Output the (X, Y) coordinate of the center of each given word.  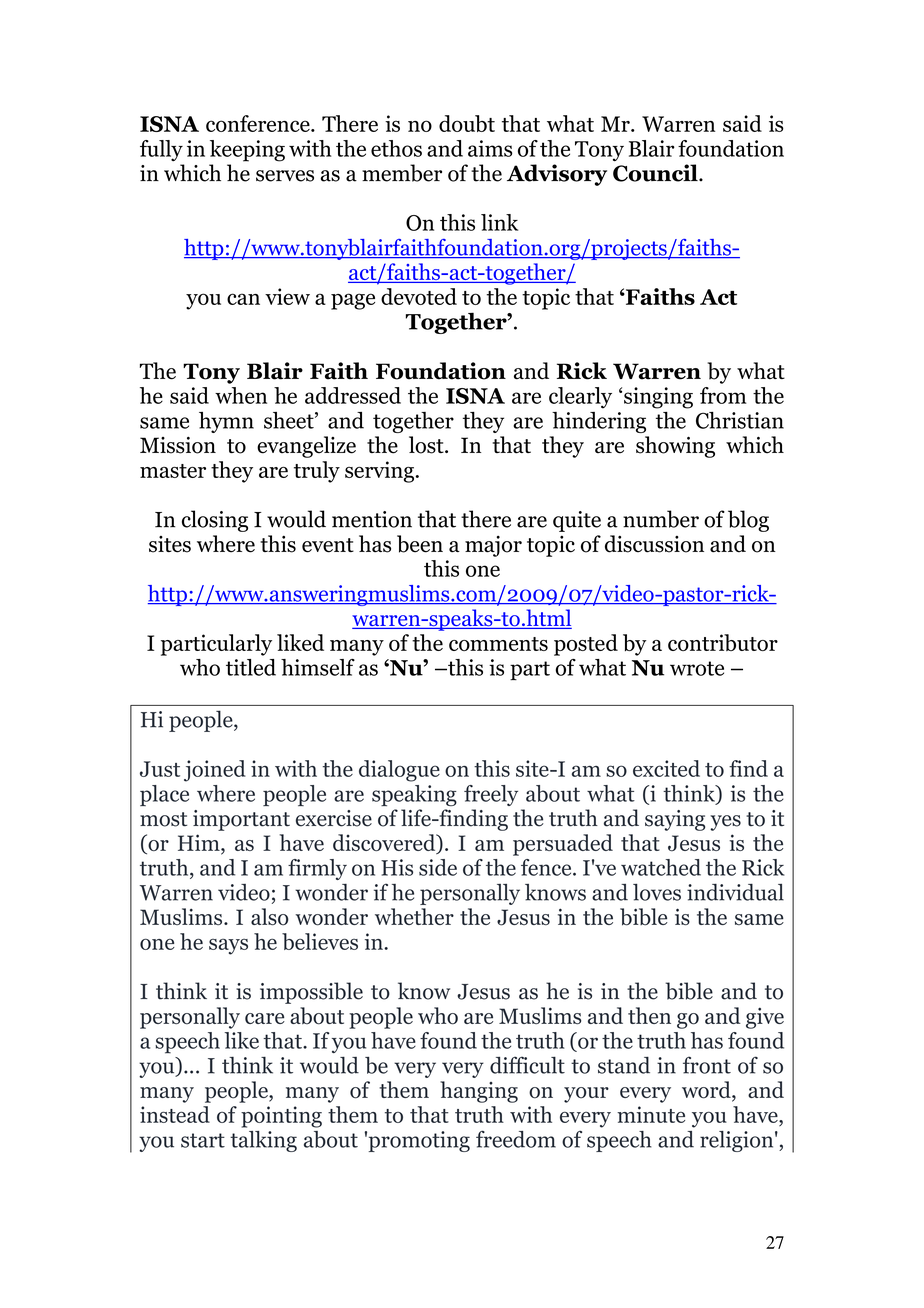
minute (651, 1114)
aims (490, 148)
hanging (479, 1092)
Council (656, 173)
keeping (247, 151)
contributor (723, 642)
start (203, 1140)
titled (251, 667)
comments (498, 644)
